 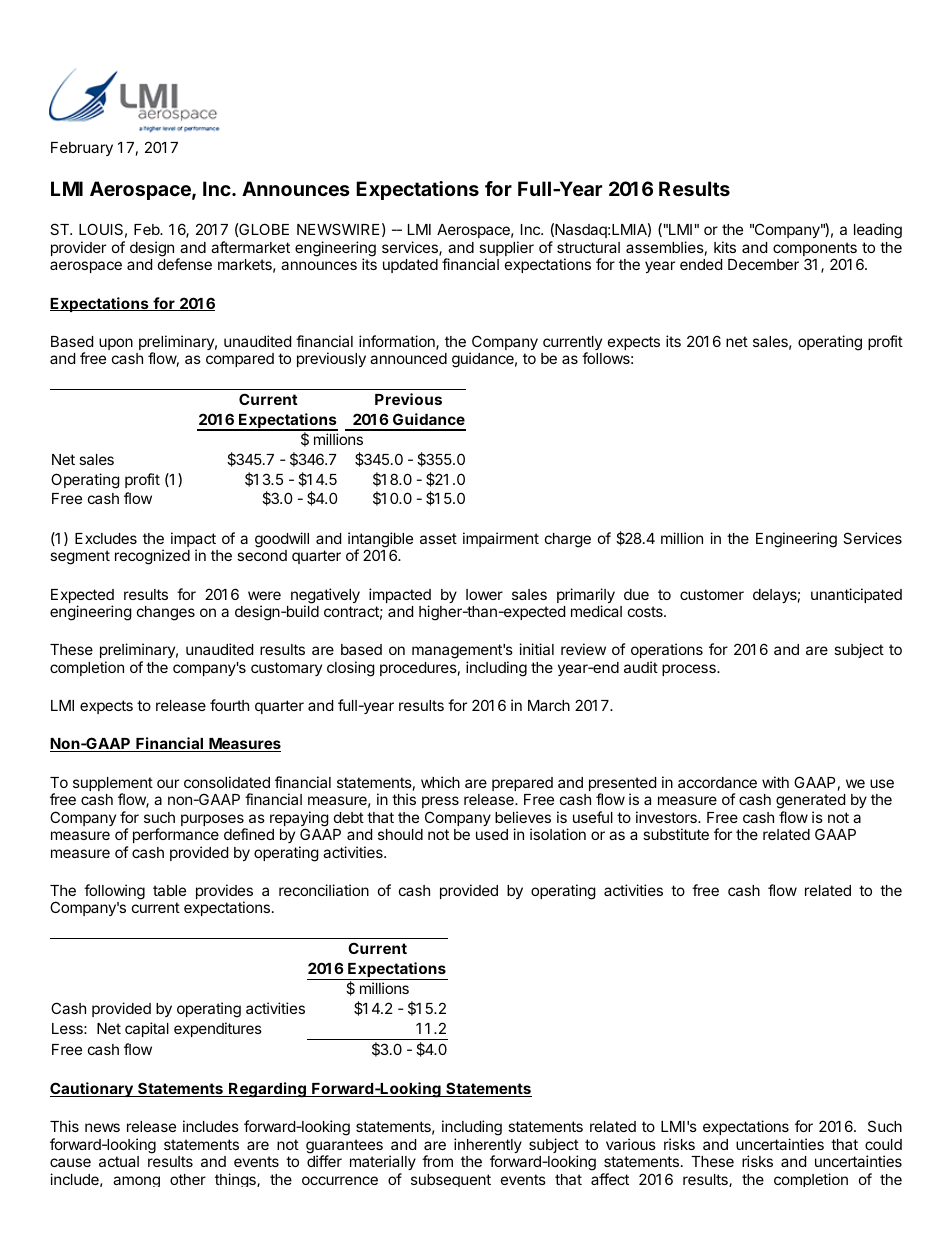 I want to click on February, so click(x=82, y=149).
